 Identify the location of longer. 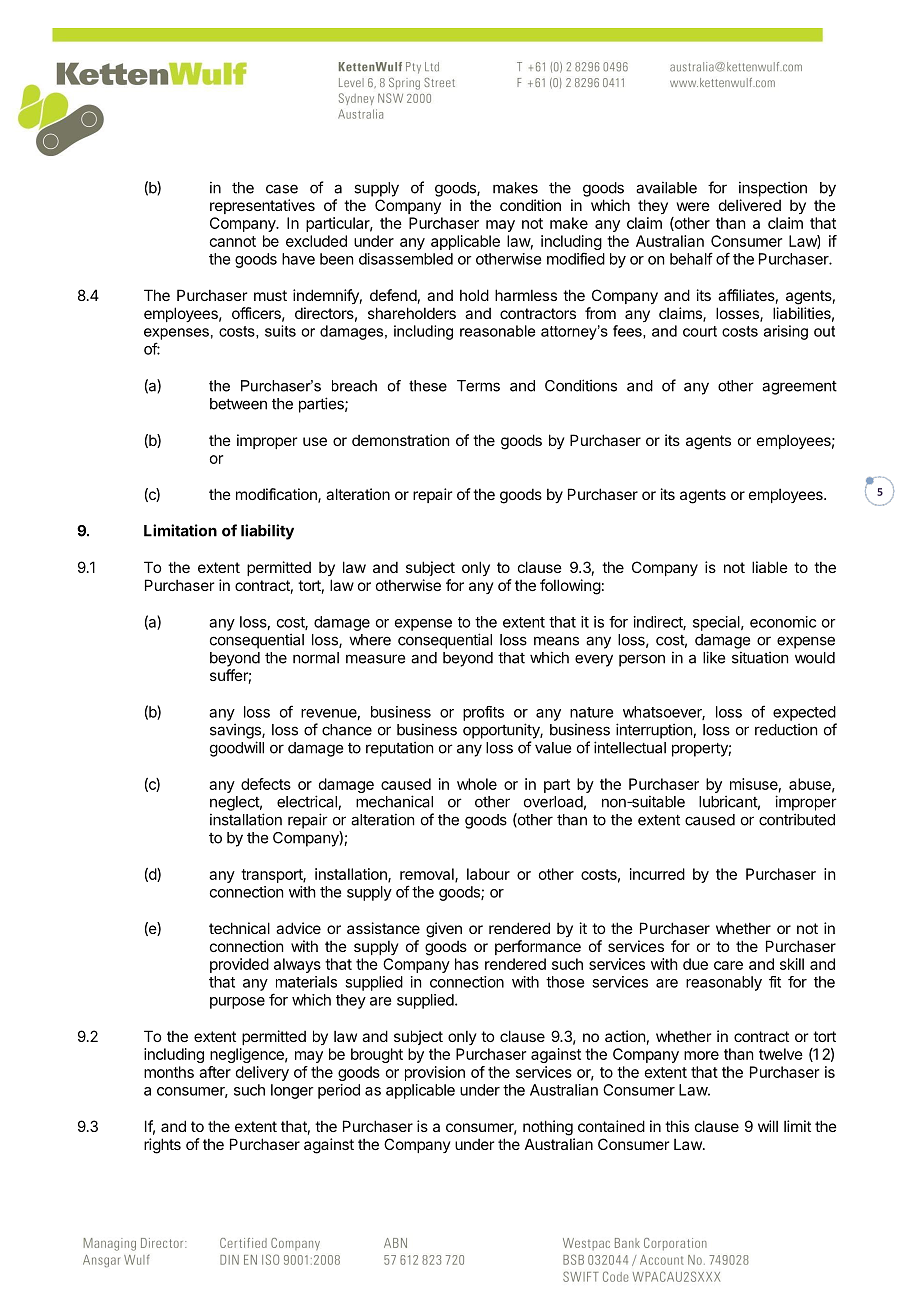
(292, 1091).
